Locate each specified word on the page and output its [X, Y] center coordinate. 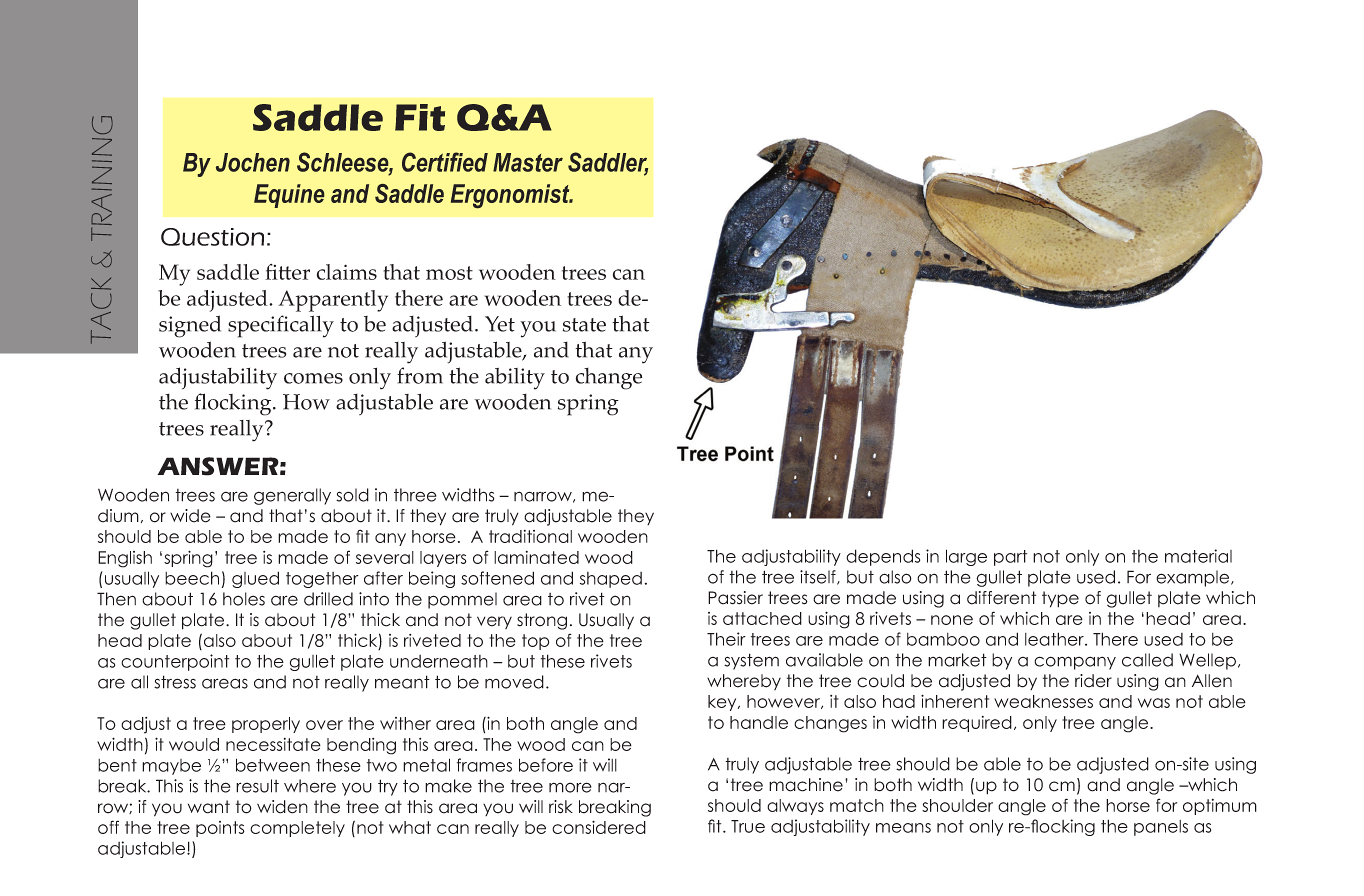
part [1010, 558]
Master [528, 162]
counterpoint [175, 662]
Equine [289, 196]
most [449, 273]
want [209, 807]
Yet [500, 324]
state [584, 325]
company [1075, 663]
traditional [530, 536]
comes [313, 378]
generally [292, 496]
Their [726, 639]
